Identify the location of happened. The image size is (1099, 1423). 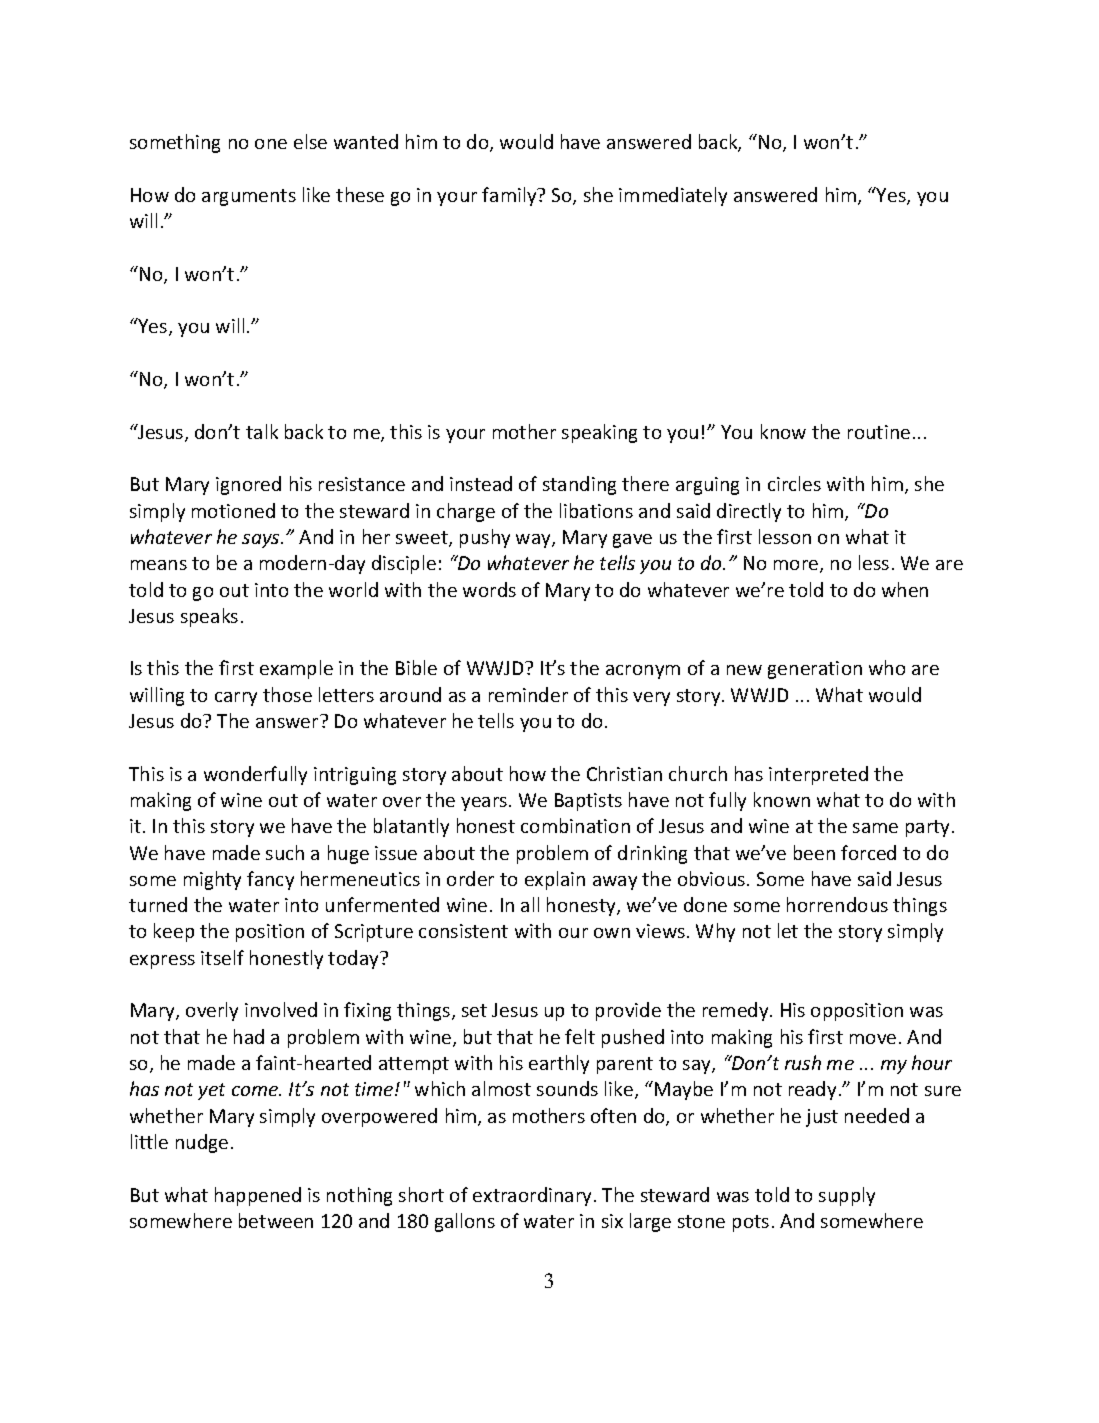
(258, 1196).
